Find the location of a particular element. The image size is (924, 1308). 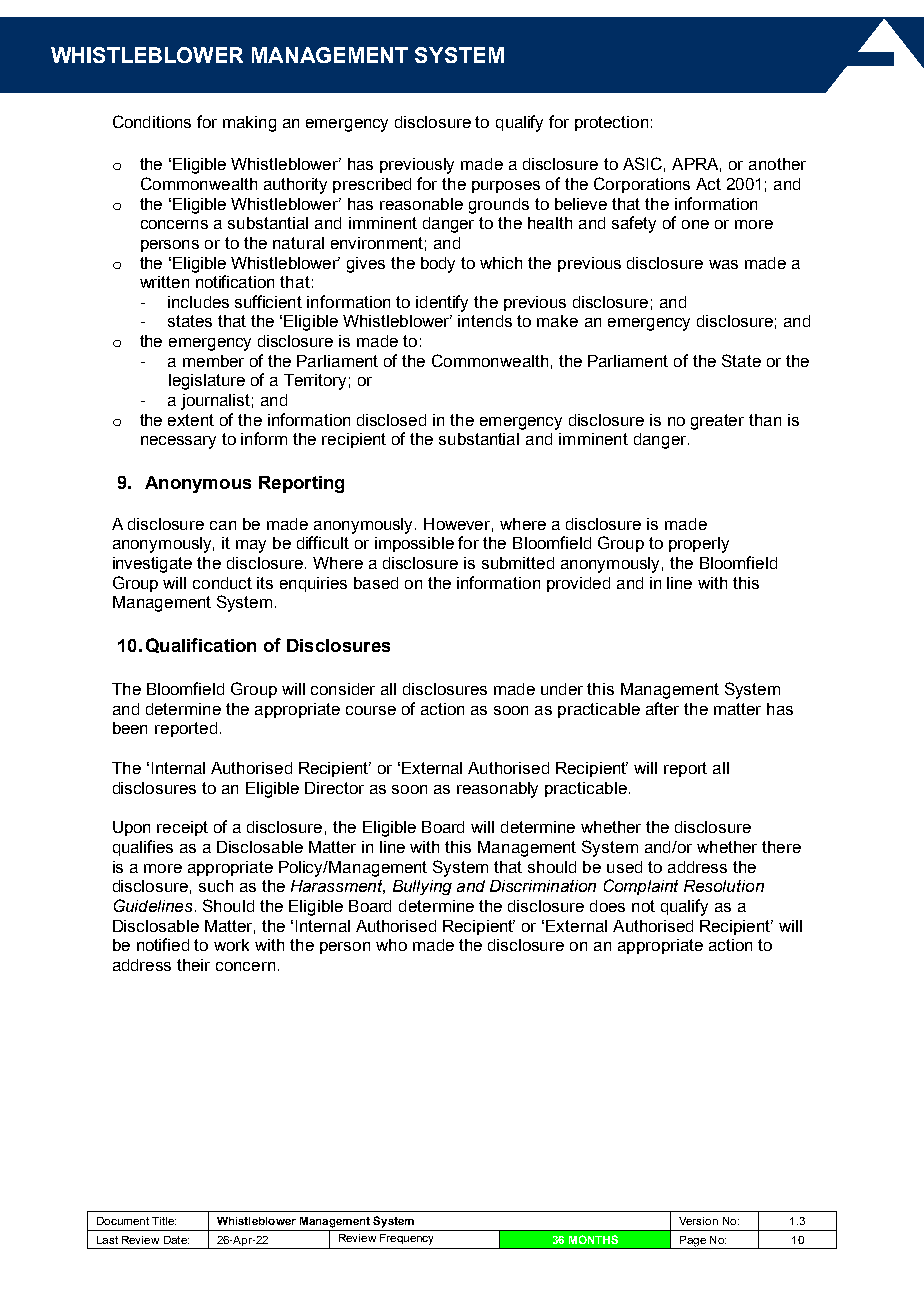

greater is located at coordinates (717, 422).
